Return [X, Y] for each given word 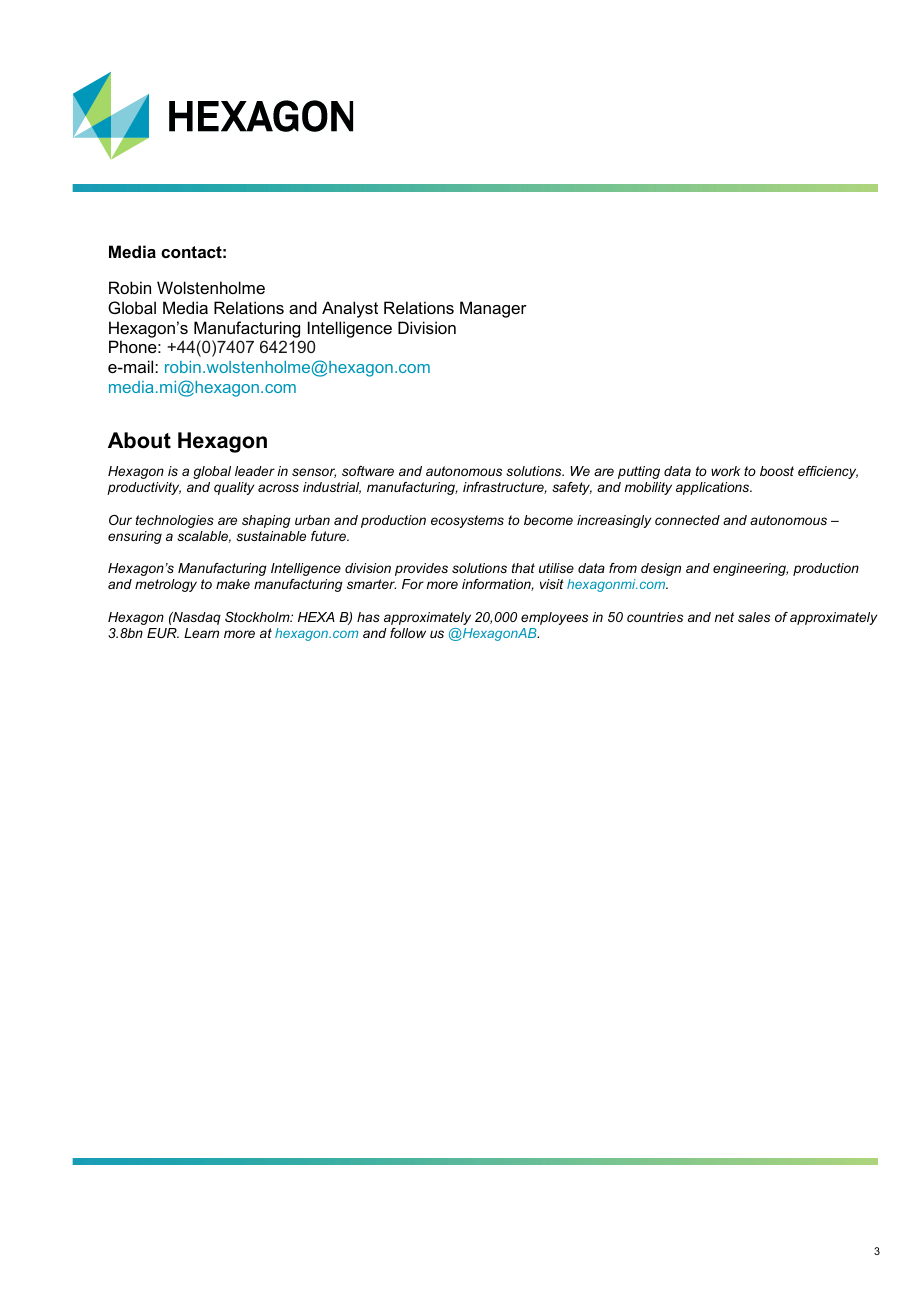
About [139, 440]
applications [714, 488]
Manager [493, 309]
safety [572, 488]
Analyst [350, 309]
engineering [750, 569]
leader [255, 471]
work [725, 471]
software [368, 471]
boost [777, 471]
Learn [201, 633]
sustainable [271, 536]
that [523, 568]
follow [408, 633]
